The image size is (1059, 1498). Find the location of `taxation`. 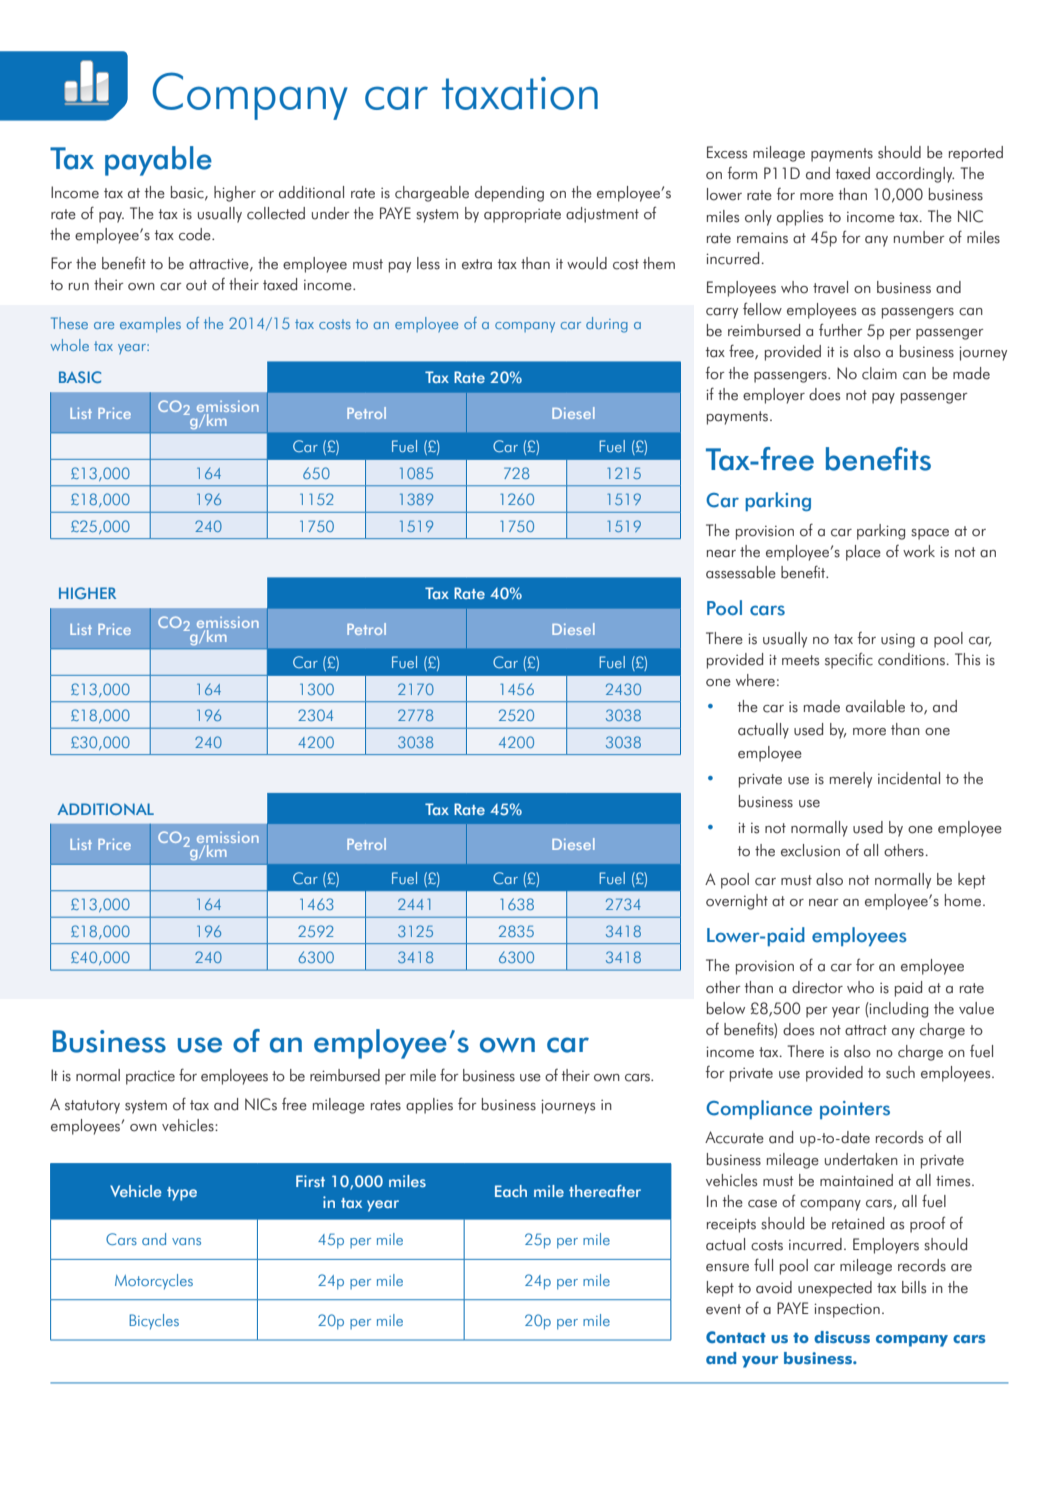

taxation is located at coordinates (520, 93).
